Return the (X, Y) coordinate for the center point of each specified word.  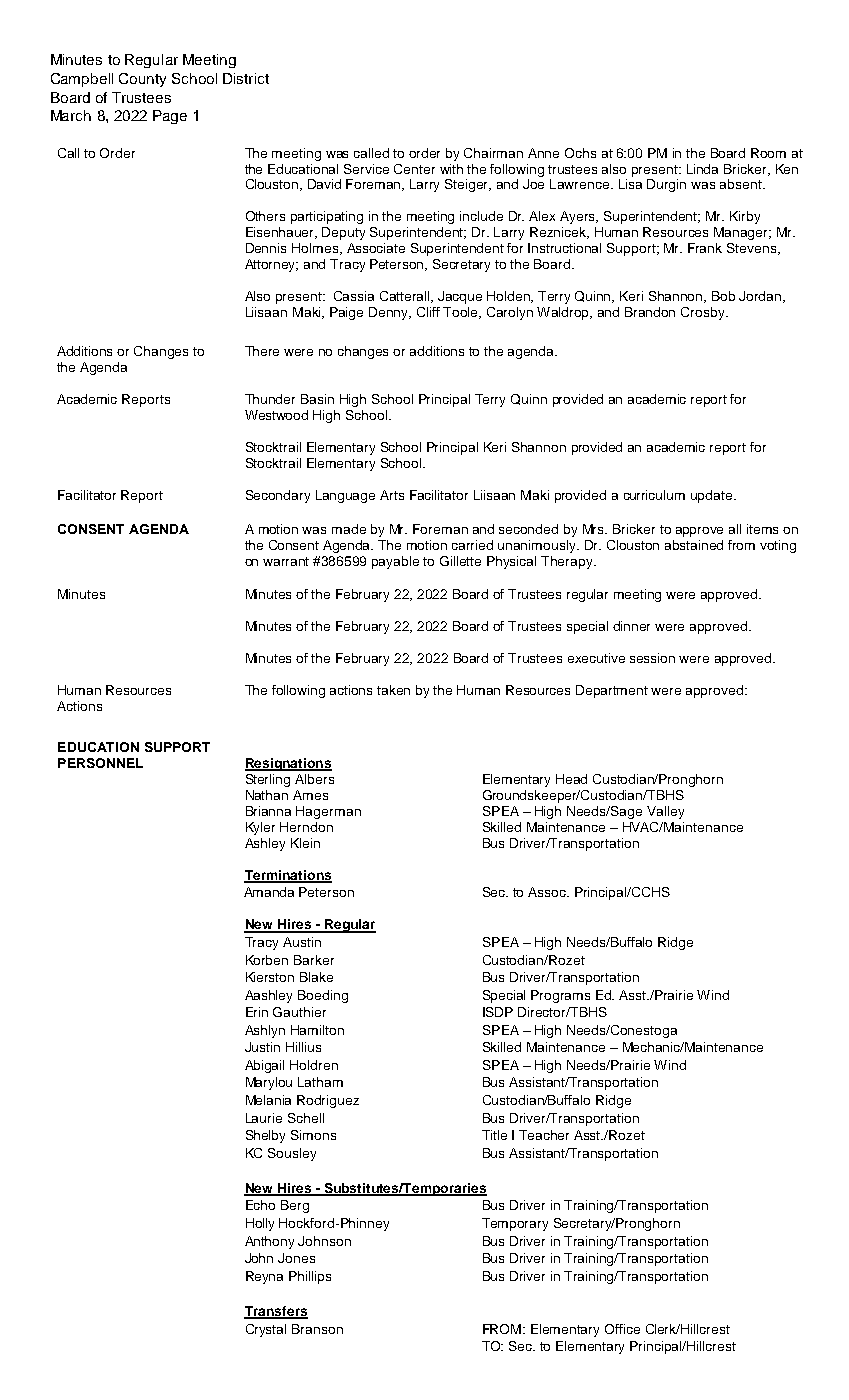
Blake (316, 977)
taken (393, 690)
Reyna (264, 1277)
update (713, 496)
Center (414, 169)
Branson (317, 1329)
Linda (702, 169)
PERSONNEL (100, 763)
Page (170, 117)
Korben (267, 960)
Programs (560, 996)
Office (622, 1329)
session (652, 658)
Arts (392, 495)
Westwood (276, 415)
